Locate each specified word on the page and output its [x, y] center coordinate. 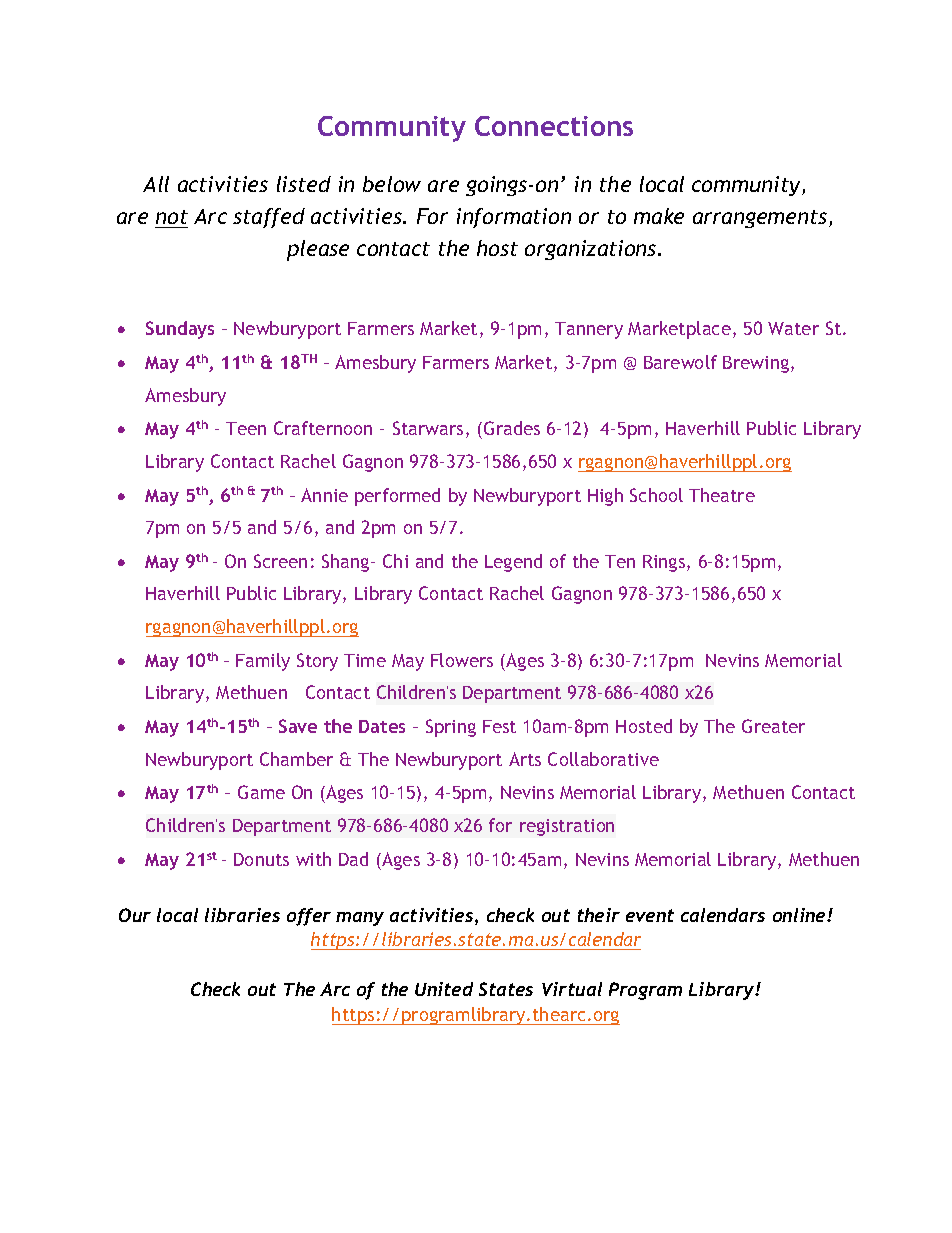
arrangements [761, 219]
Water [793, 328]
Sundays [180, 330]
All [156, 184]
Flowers [462, 660]
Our [135, 915]
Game [261, 792]
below [392, 184]
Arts [525, 759]
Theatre [722, 495]
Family [263, 662]
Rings [665, 563]
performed [397, 497]
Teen [246, 428]
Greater [773, 726]
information [514, 218]
